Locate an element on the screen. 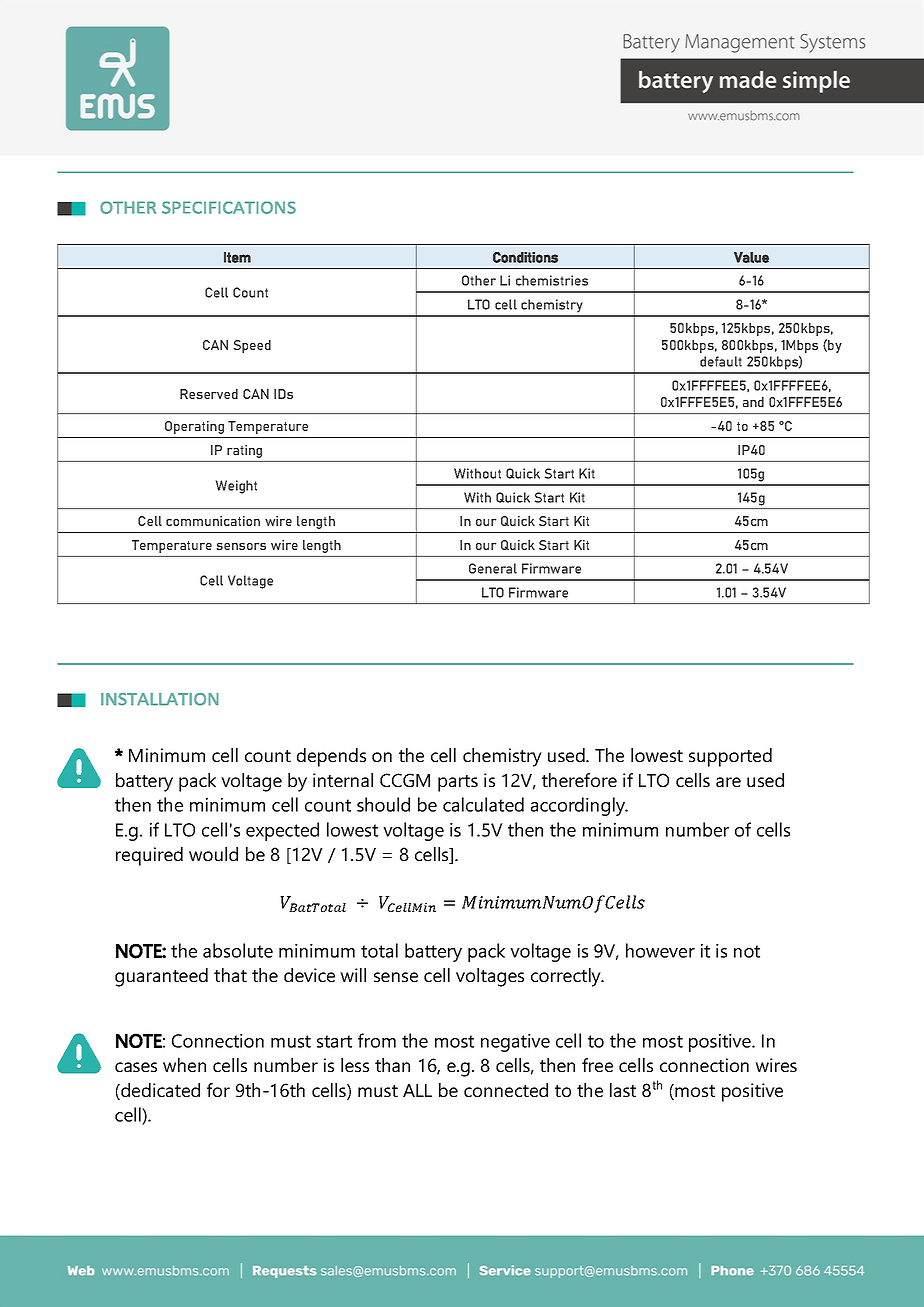 This screenshot has width=924, height=1307. Other is located at coordinates (479, 280).
